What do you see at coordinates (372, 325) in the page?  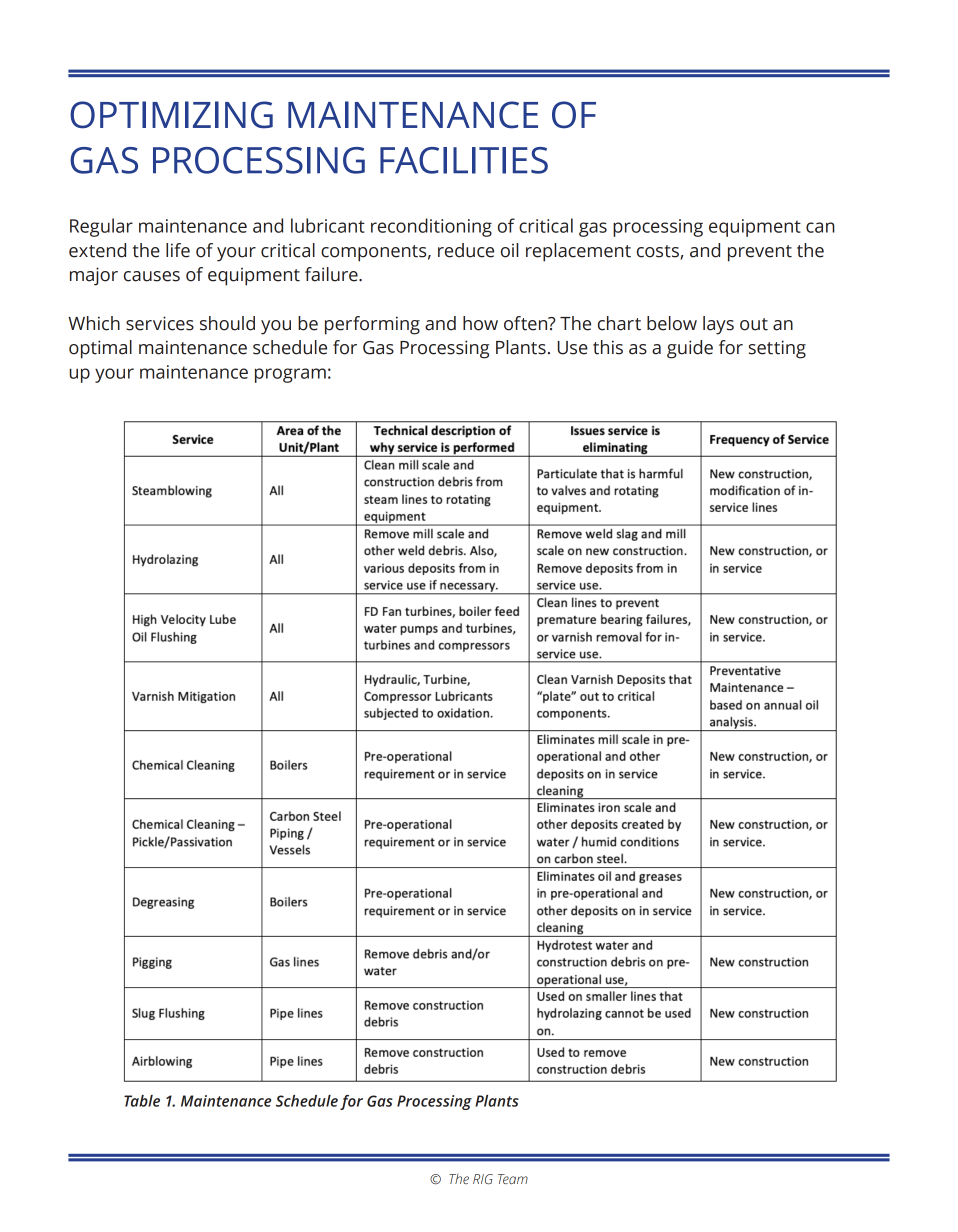 I see `performing` at bounding box center [372, 325].
